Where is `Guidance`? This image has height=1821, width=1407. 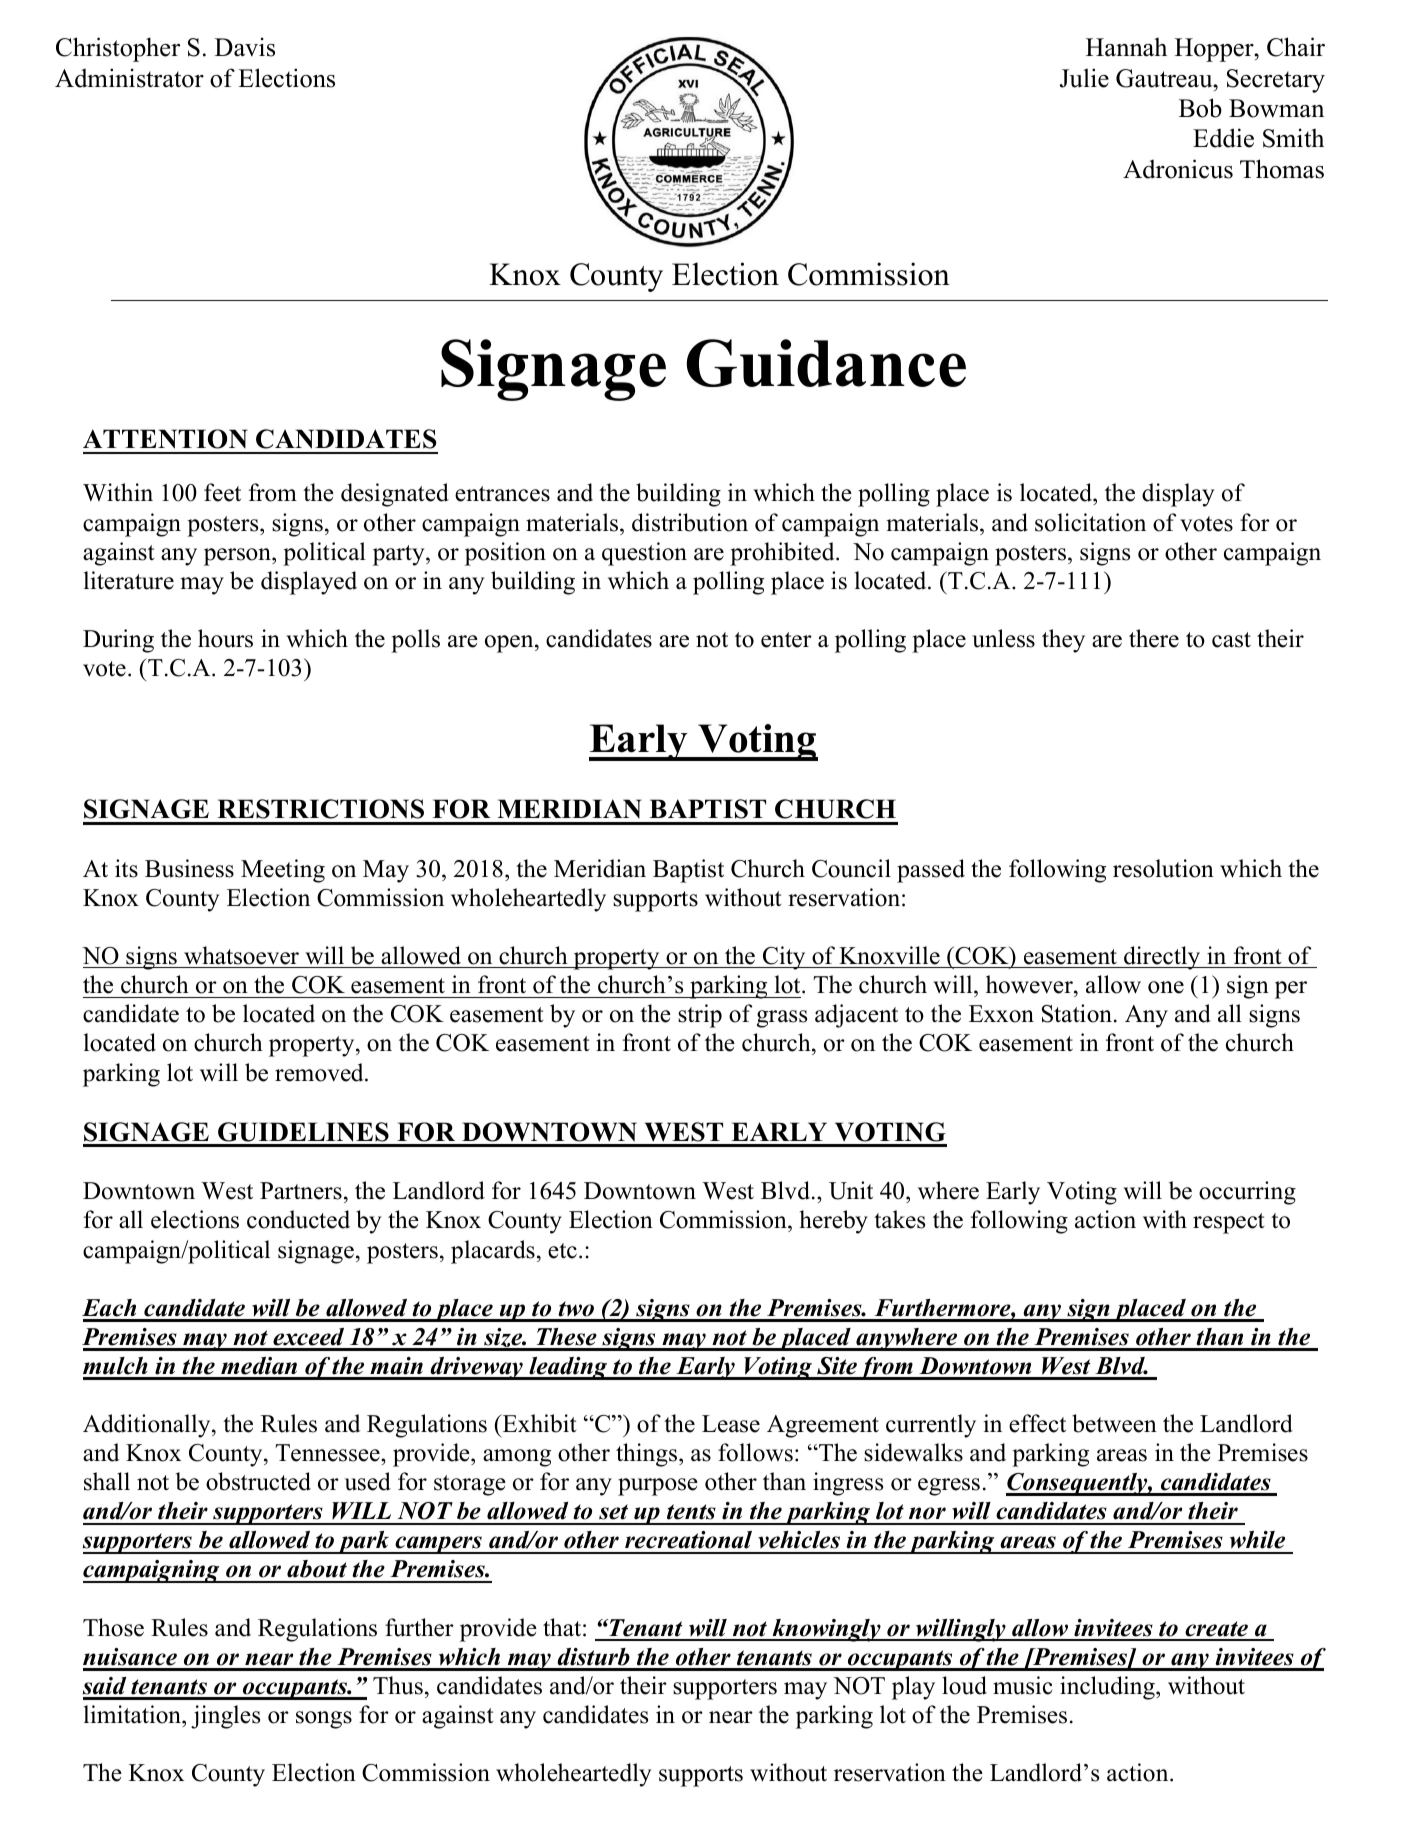
Guidance is located at coordinates (826, 363).
